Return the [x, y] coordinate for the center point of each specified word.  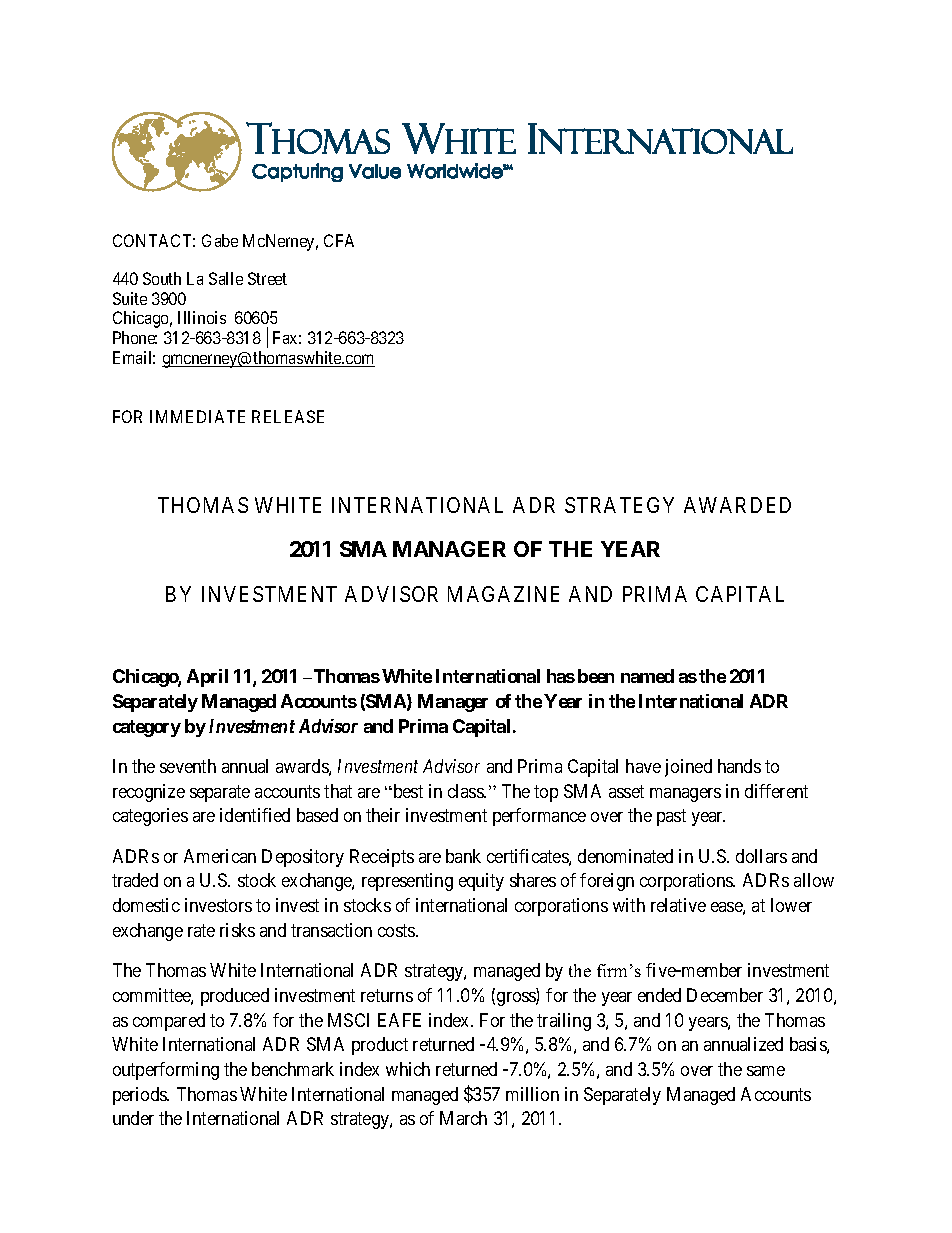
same [766, 1071]
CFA [339, 240]
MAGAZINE [503, 594]
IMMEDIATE [197, 416]
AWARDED [737, 505]
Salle [226, 278]
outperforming [166, 1071]
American [220, 856]
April [207, 678]
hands [739, 766]
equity [481, 882]
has [561, 676]
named [647, 676]
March [463, 1118]
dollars [761, 856]
